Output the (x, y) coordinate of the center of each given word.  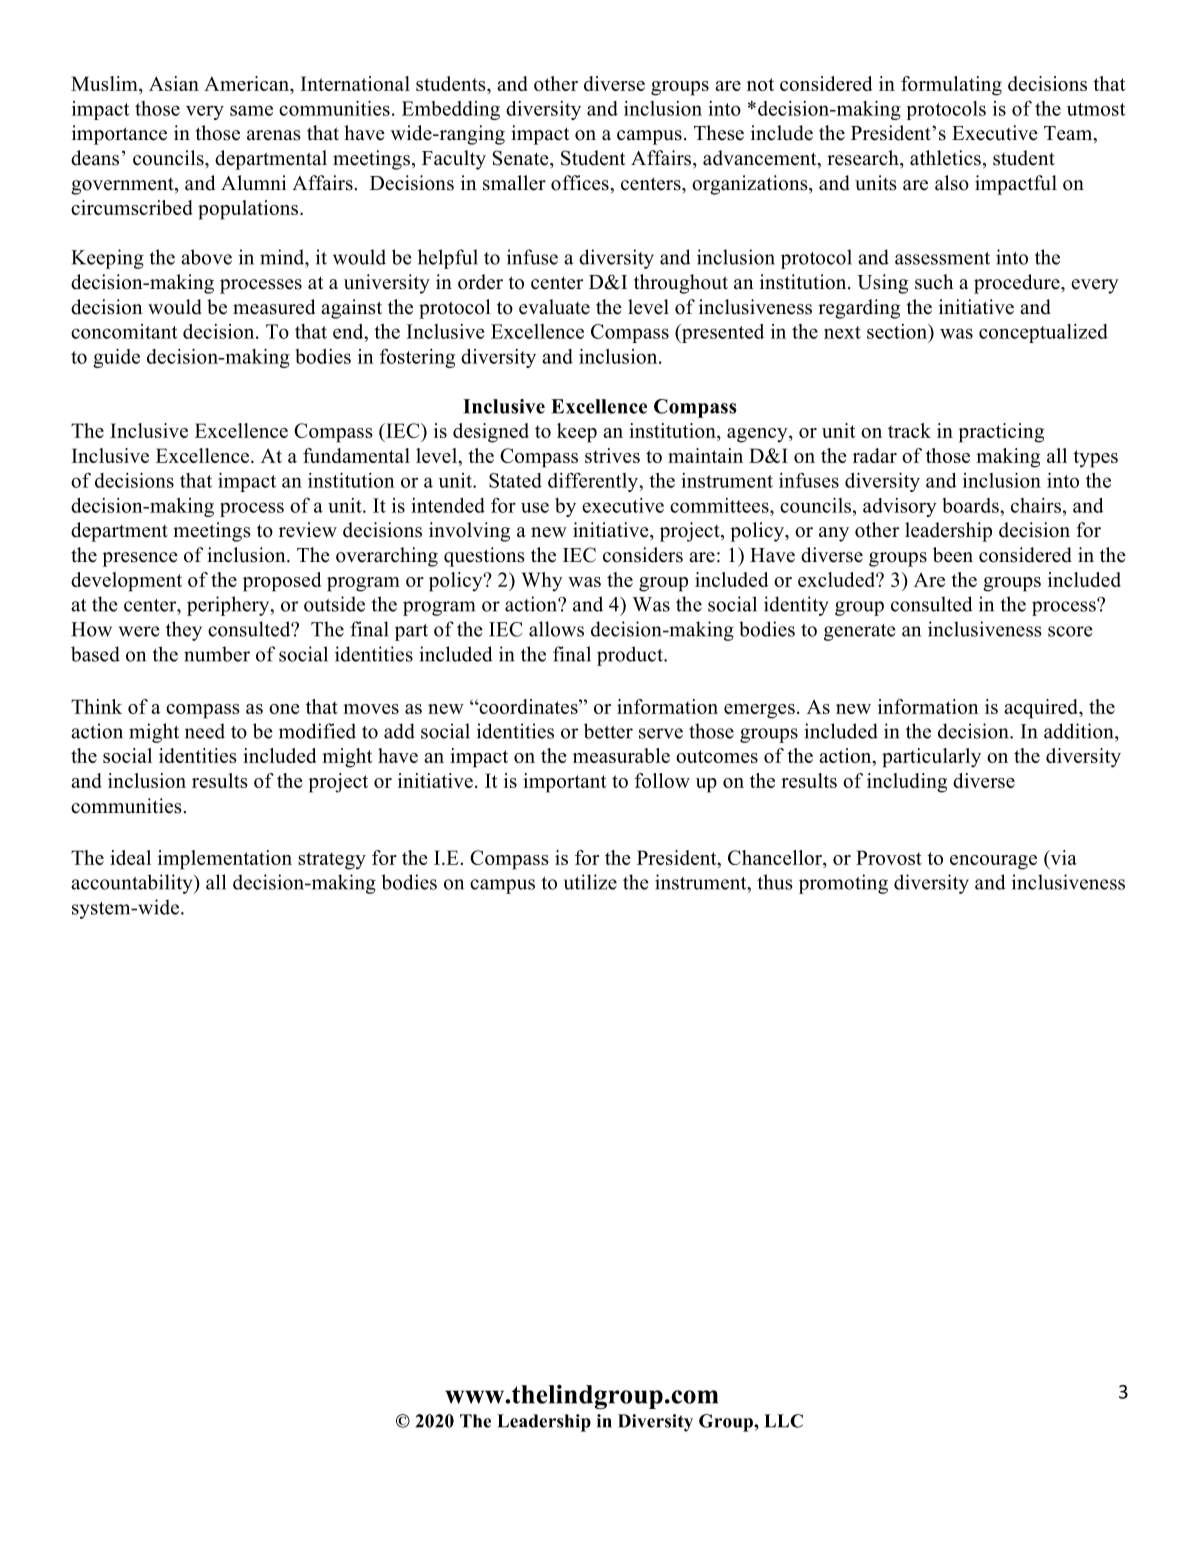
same (251, 110)
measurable (621, 755)
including (907, 783)
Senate (521, 158)
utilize (590, 882)
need (205, 731)
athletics (945, 158)
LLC (783, 1421)
